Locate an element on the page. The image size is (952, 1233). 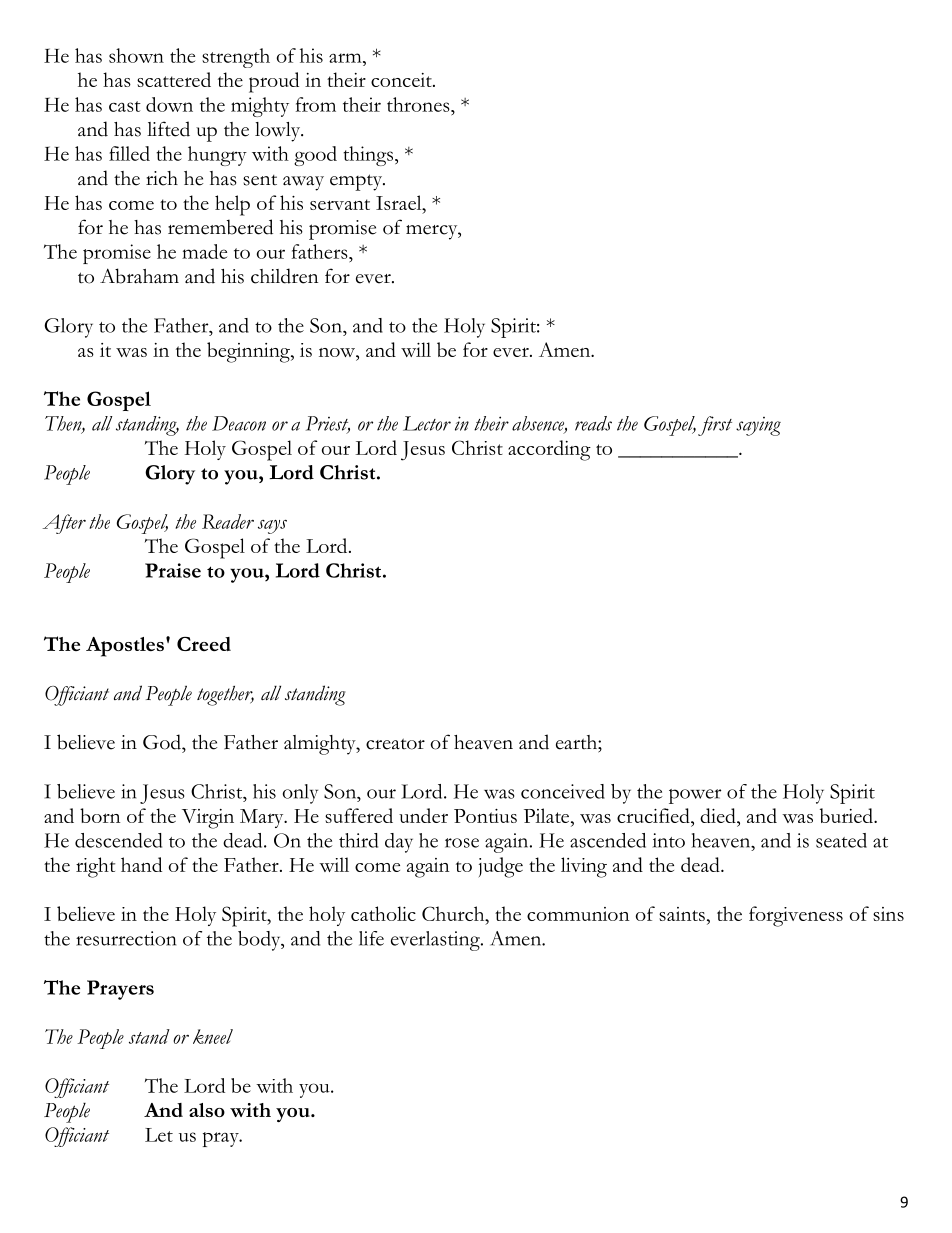
God is located at coordinates (163, 742).
